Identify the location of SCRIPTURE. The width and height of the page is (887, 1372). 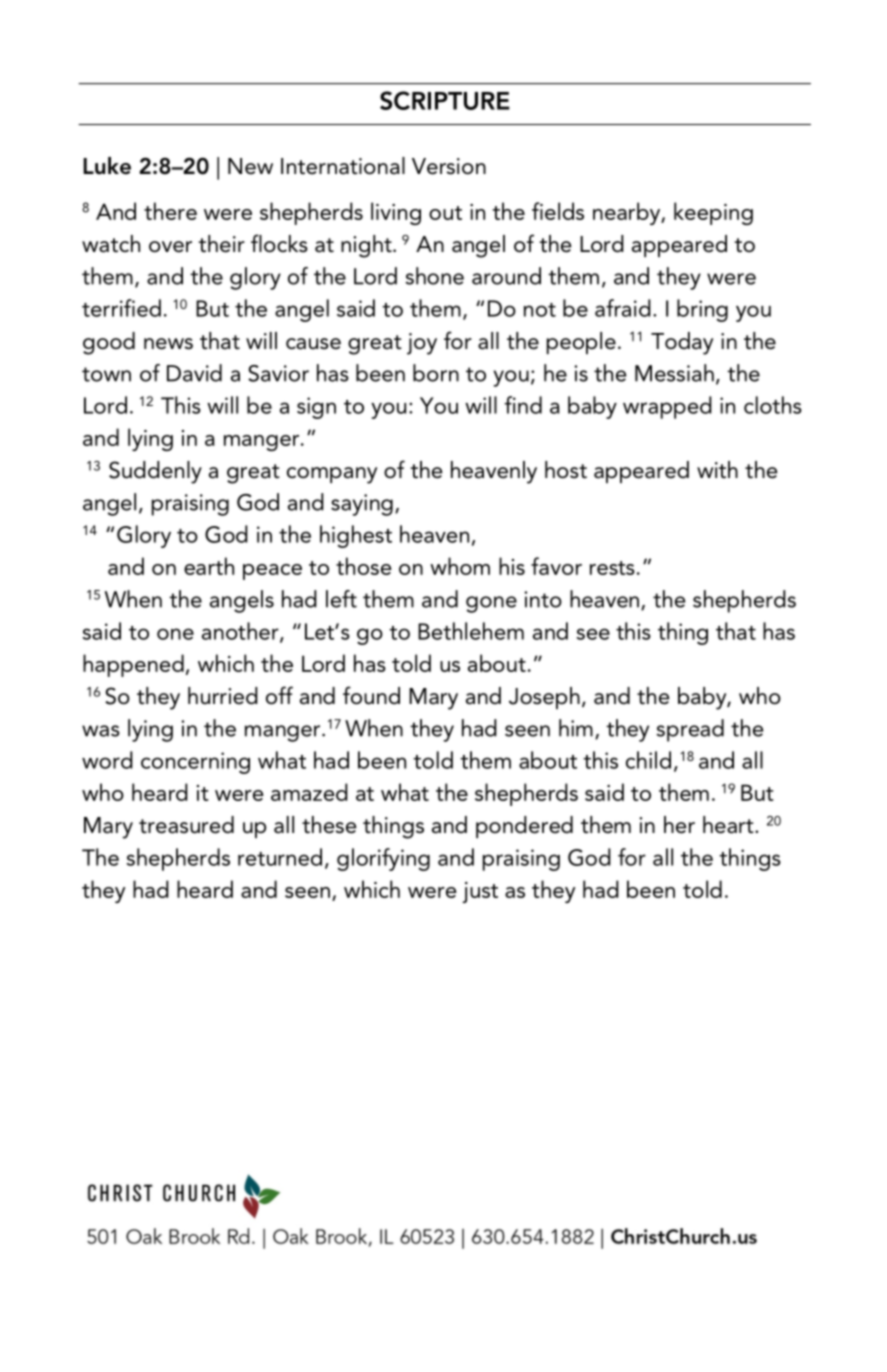
(445, 100).
